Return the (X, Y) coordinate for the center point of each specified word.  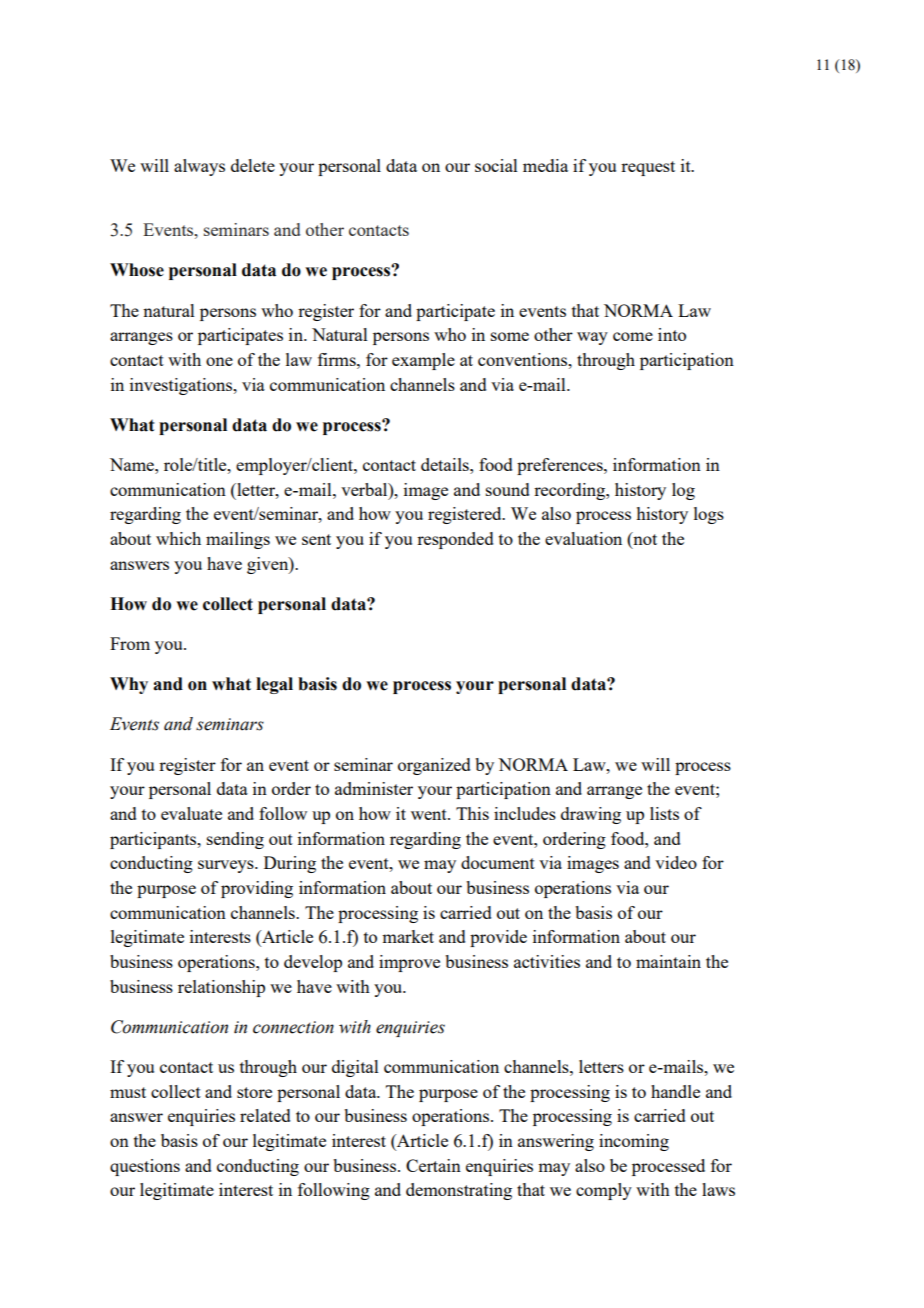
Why (129, 685)
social (496, 165)
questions (145, 1167)
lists (664, 813)
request (648, 168)
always (199, 167)
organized (434, 766)
